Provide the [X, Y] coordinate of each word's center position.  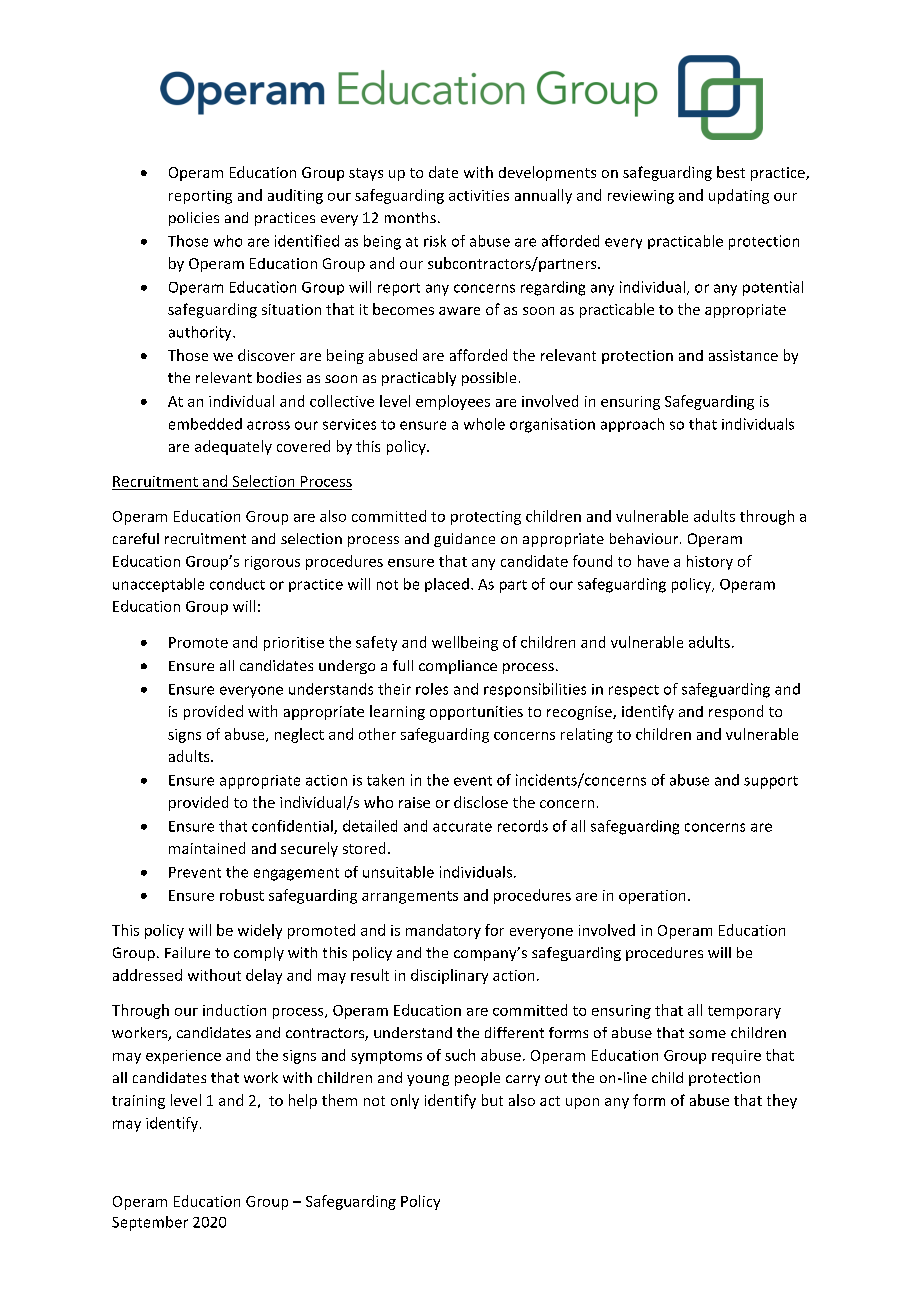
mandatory [443, 931]
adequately [233, 447]
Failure [187, 952]
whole [484, 424]
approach [632, 425]
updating [739, 196]
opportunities [476, 713]
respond [736, 712]
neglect [299, 735]
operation [652, 897]
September [150, 1223]
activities [479, 195]
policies [194, 219]
